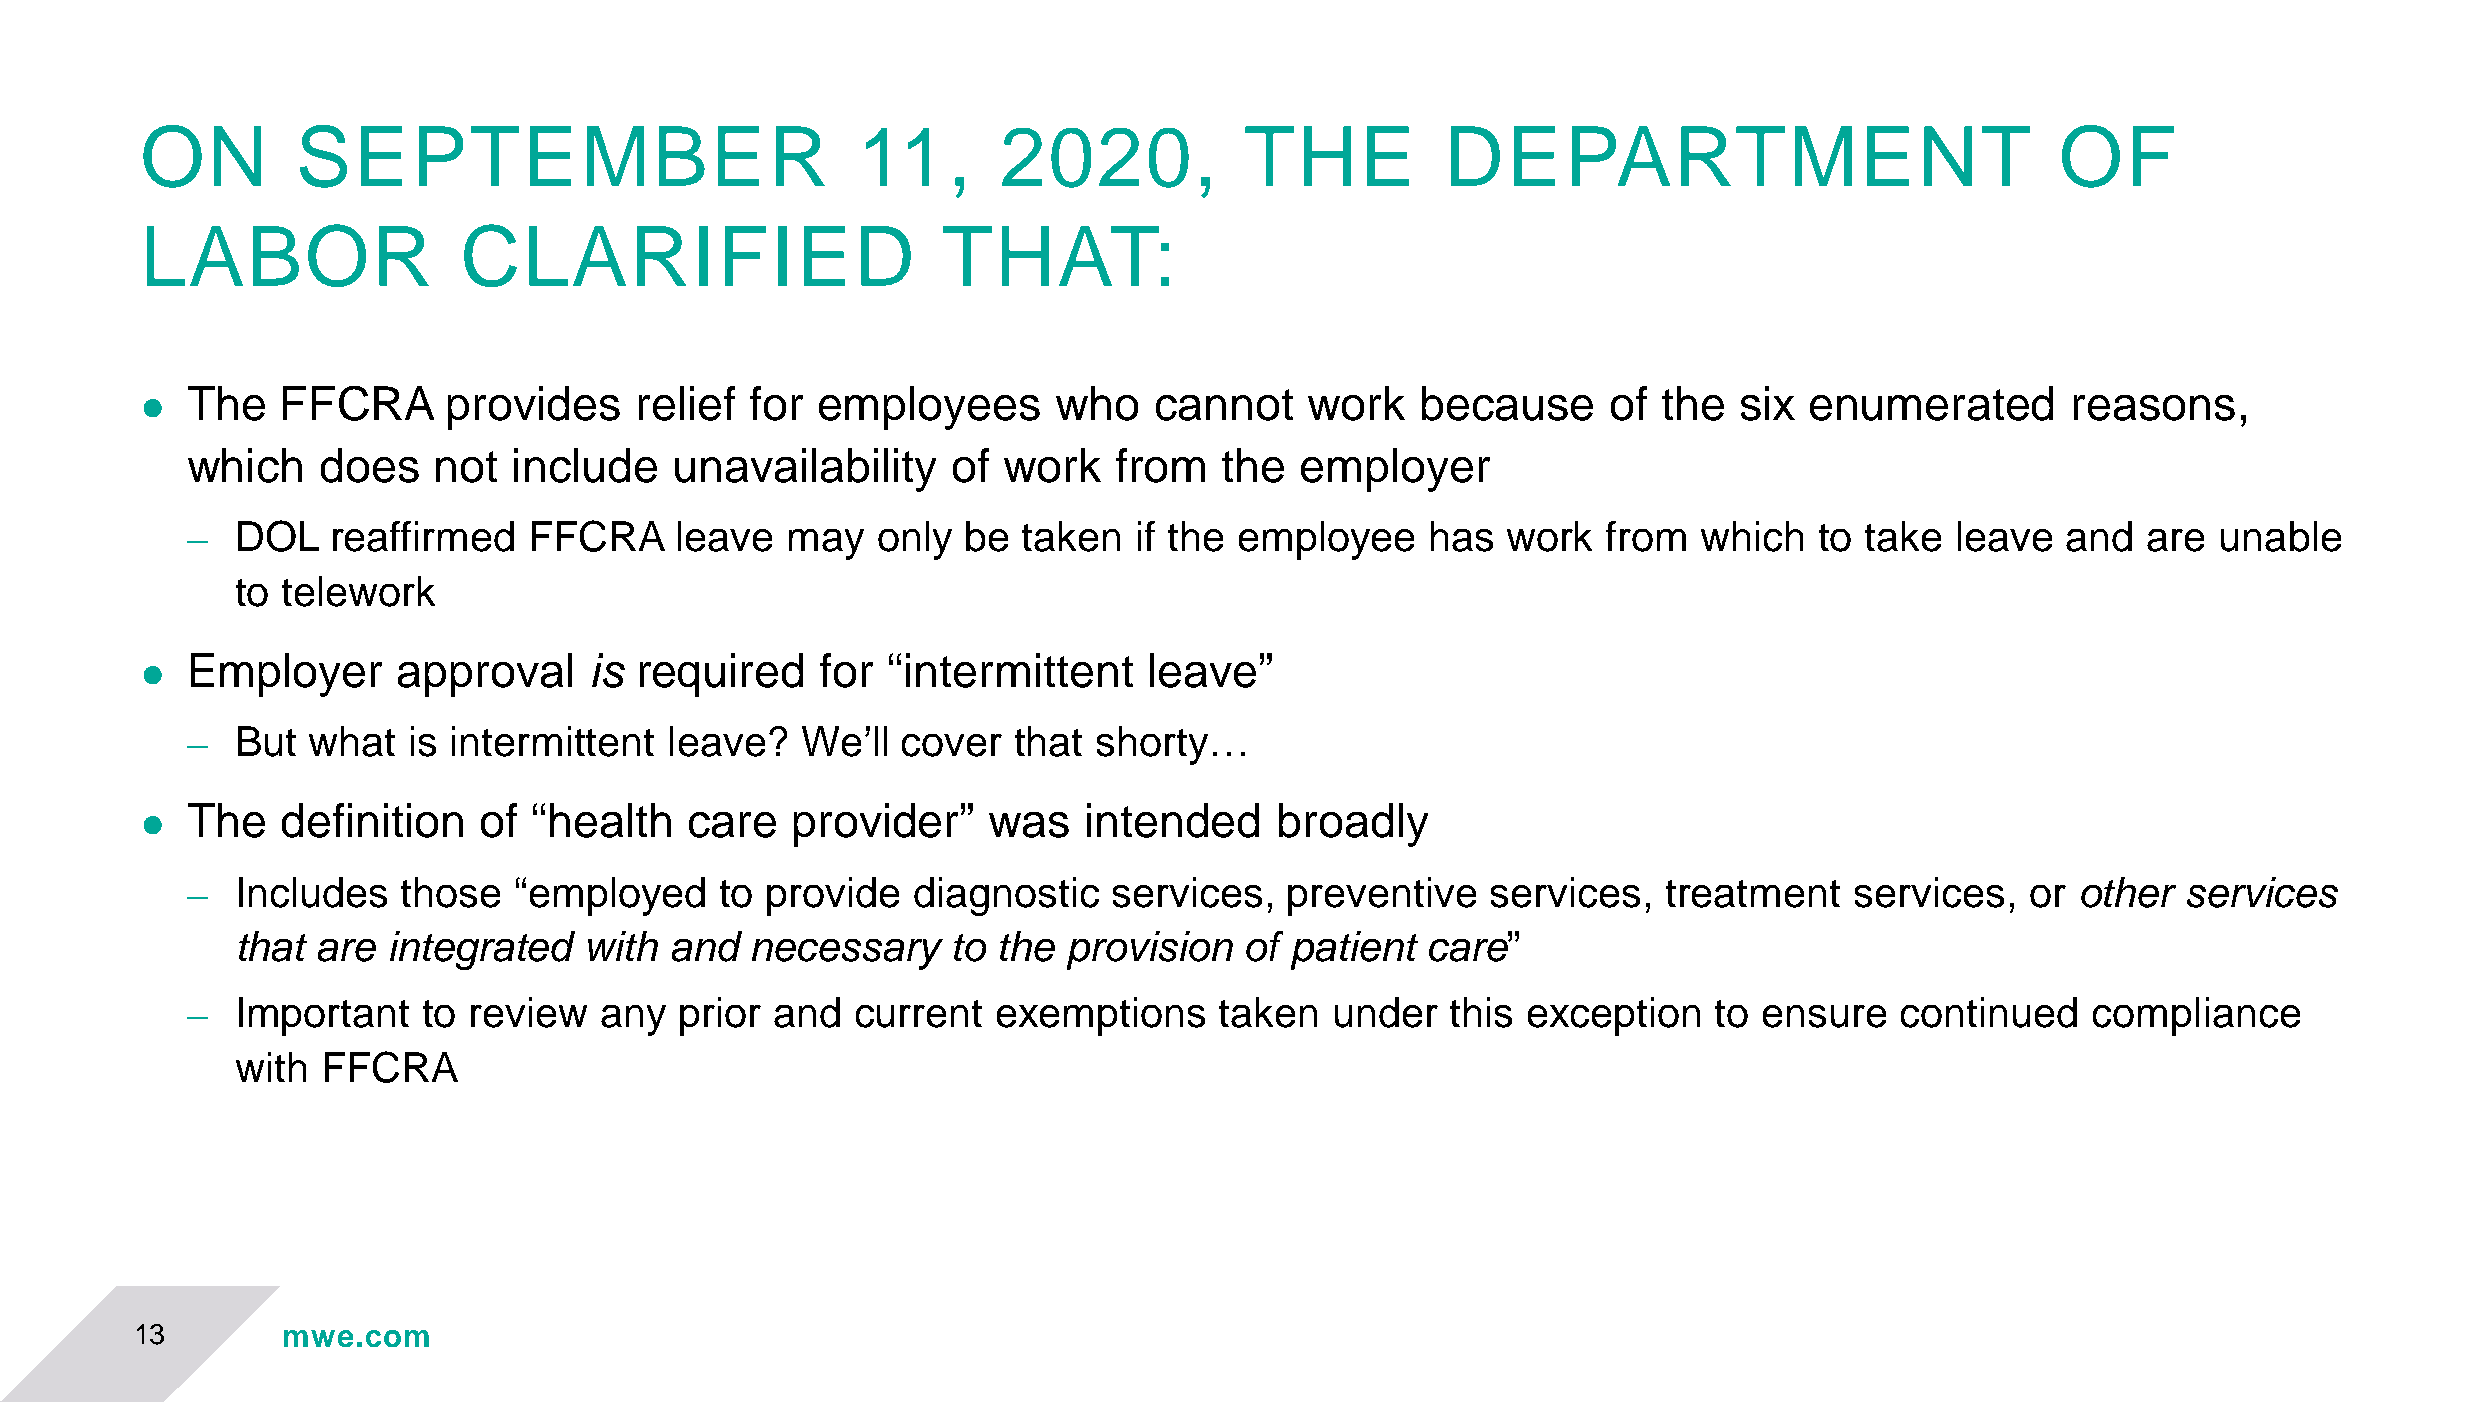  I want to click on SEPTEMBER, so click(562, 156).
